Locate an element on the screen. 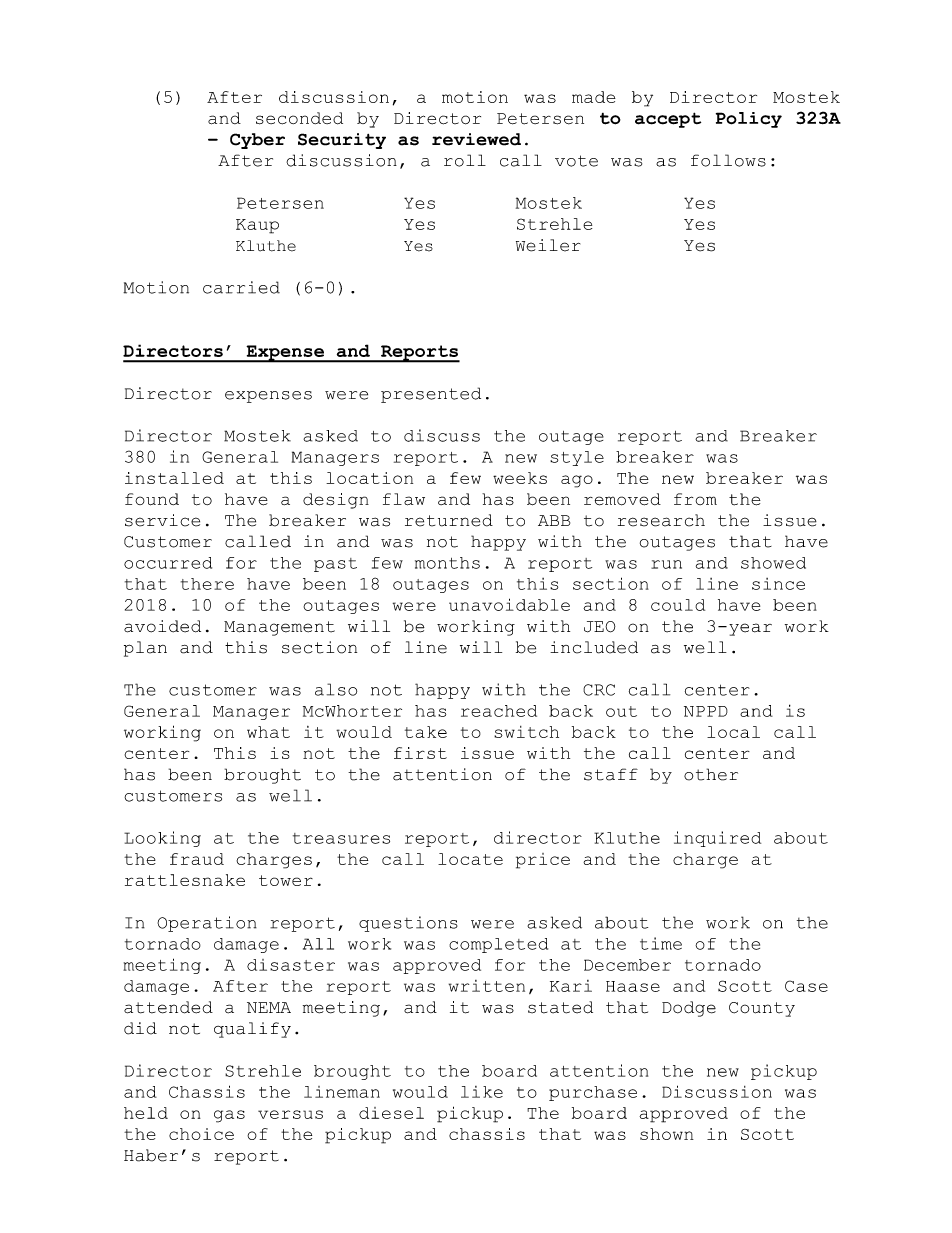 This screenshot has height=1233, width=952. Policy is located at coordinates (749, 120).
